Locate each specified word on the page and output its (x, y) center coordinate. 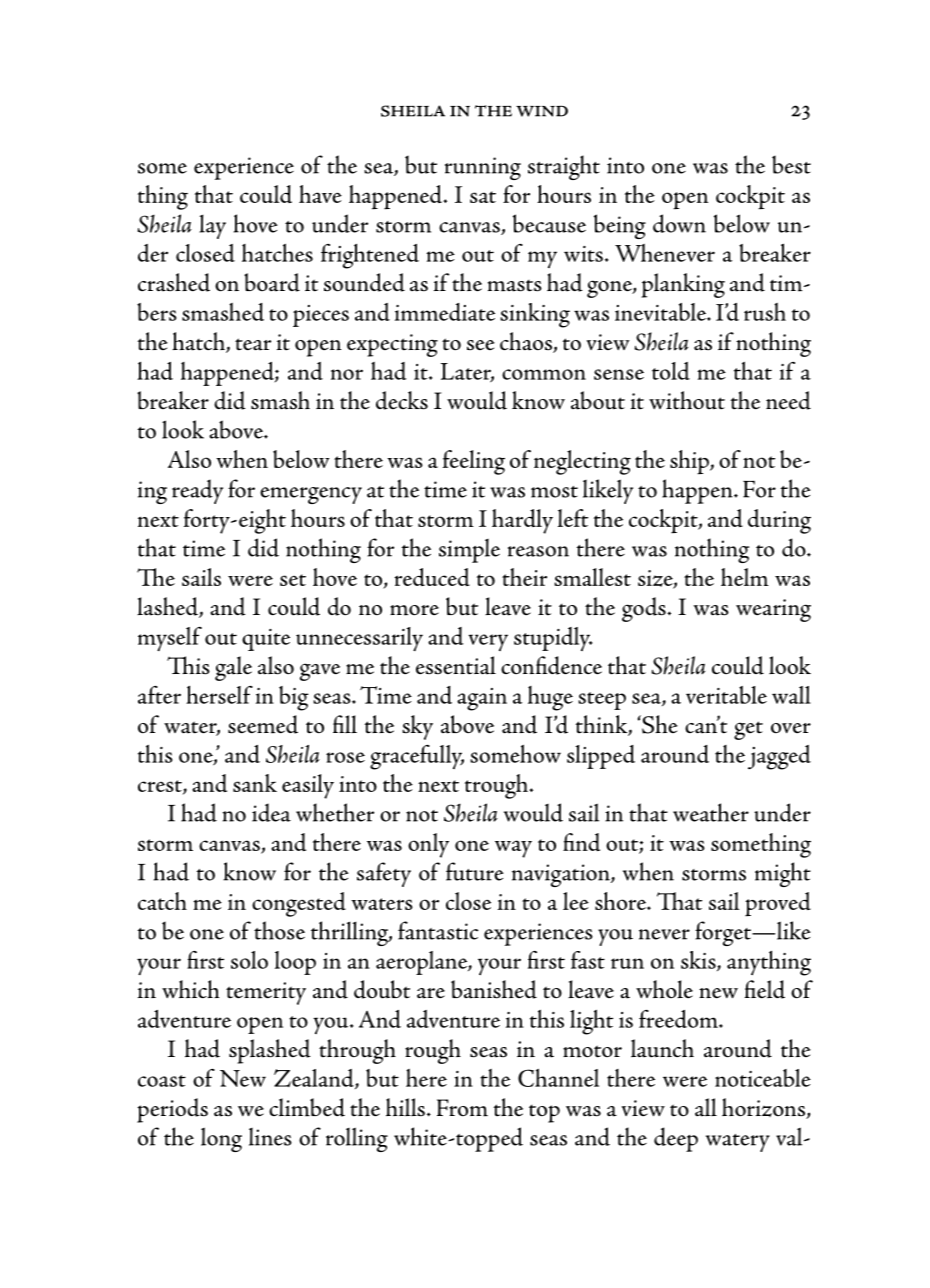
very (488, 642)
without (687, 400)
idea (271, 812)
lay (213, 226)
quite (266, 640)
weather (711, 812)
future (475, 871)
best (791, 164)
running (483, 168)
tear (253, 344)
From (462, 1108)
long (221, 1139)
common (544, 374)
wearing (773, 610)
